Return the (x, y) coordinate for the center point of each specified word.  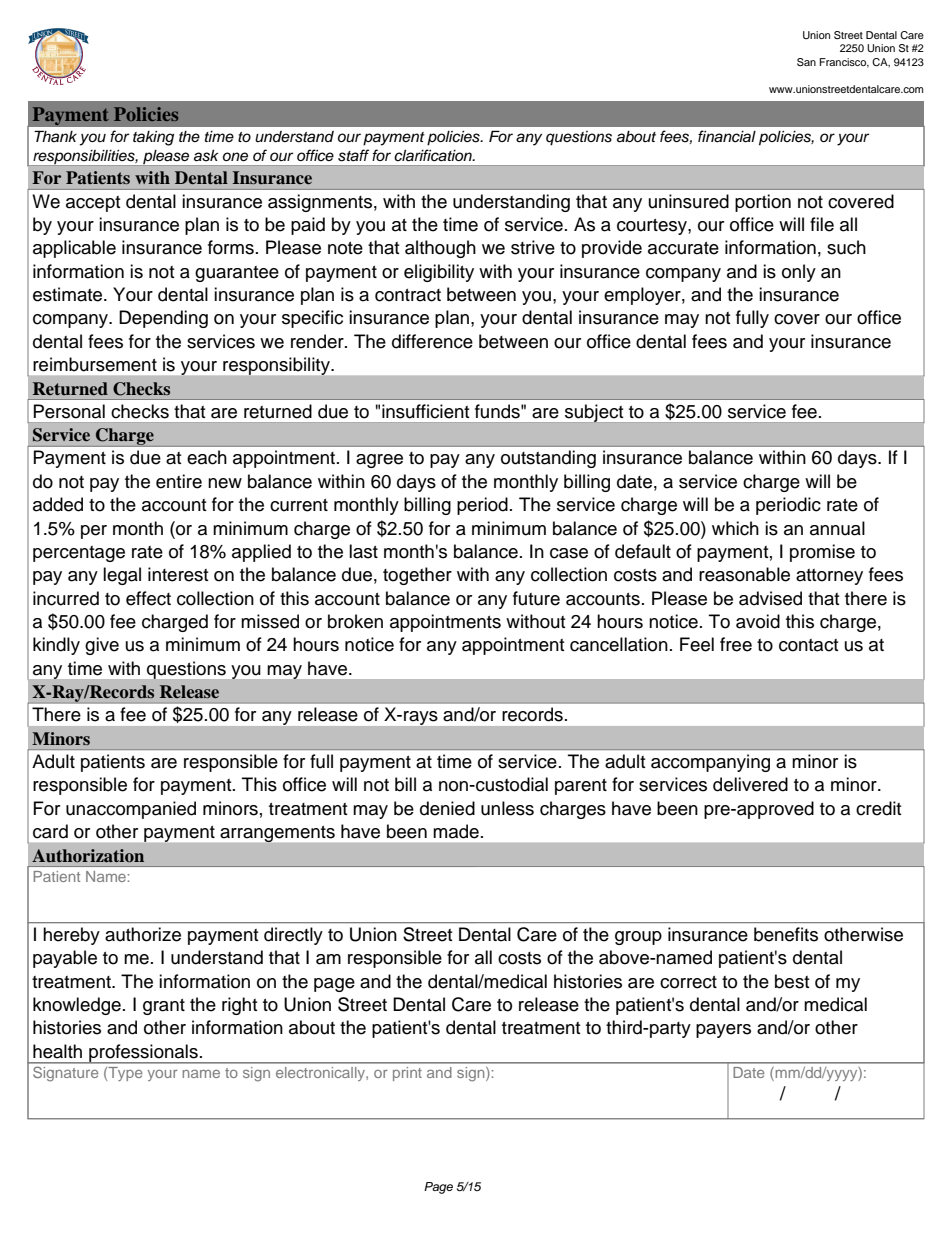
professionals (143, 1054)
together (417, 576)
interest (178, 574)
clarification (434, 155)
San (806, 62)
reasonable (744, 574)
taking (153, 138)
